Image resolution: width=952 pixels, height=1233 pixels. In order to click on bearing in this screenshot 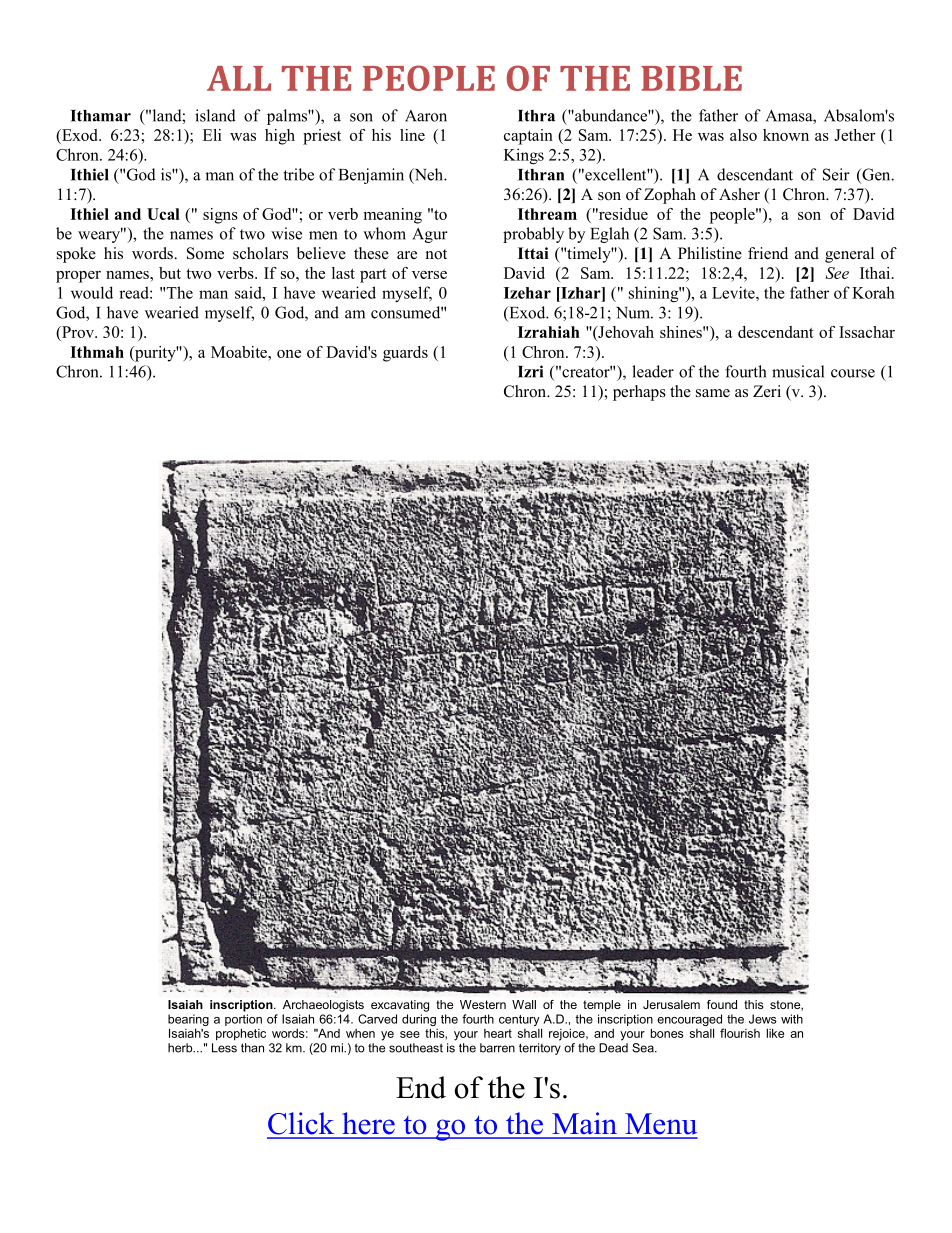, I will do `click(188, 1021)`.
